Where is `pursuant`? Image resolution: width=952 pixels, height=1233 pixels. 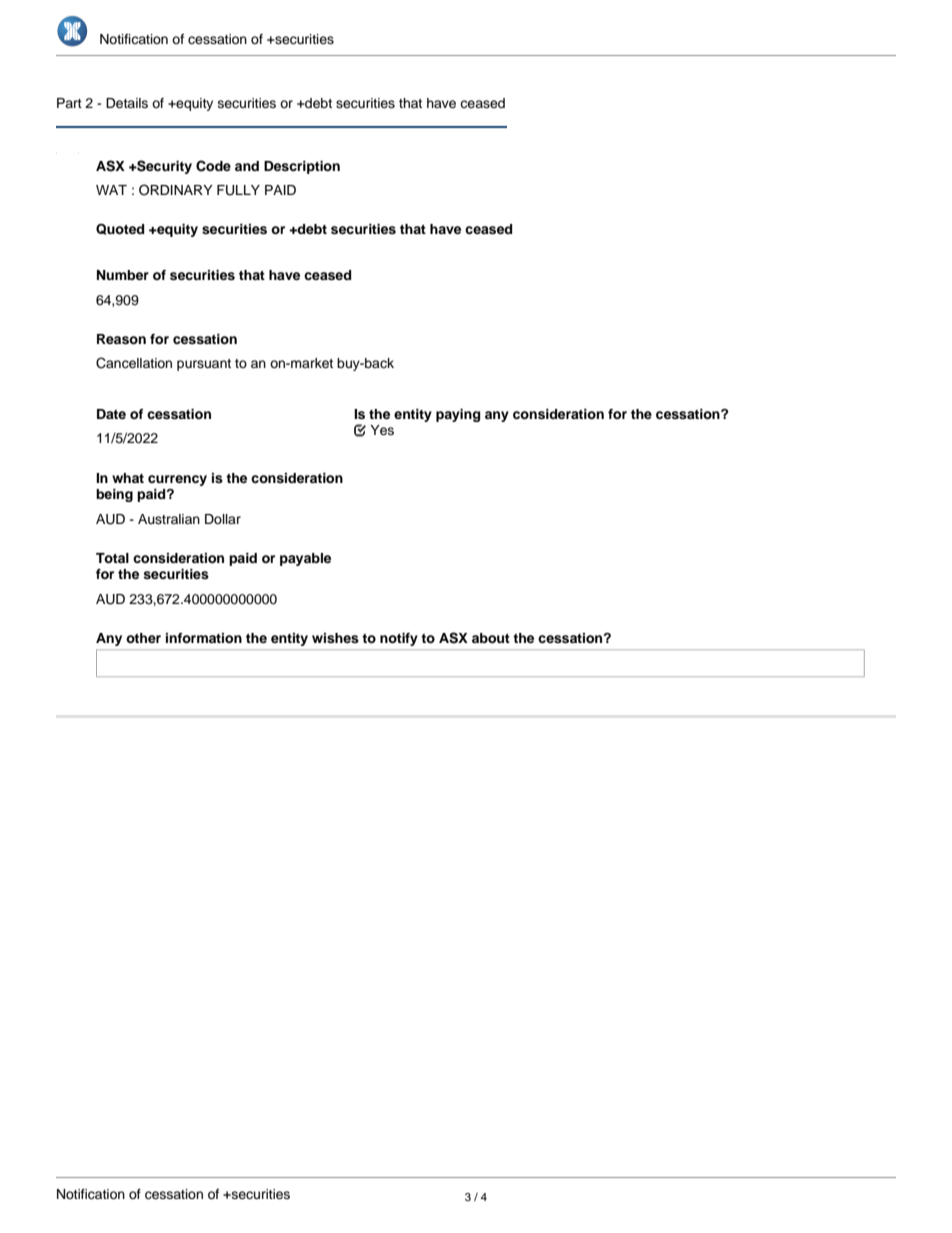
pursuant is located at coordinates (204, 365).
